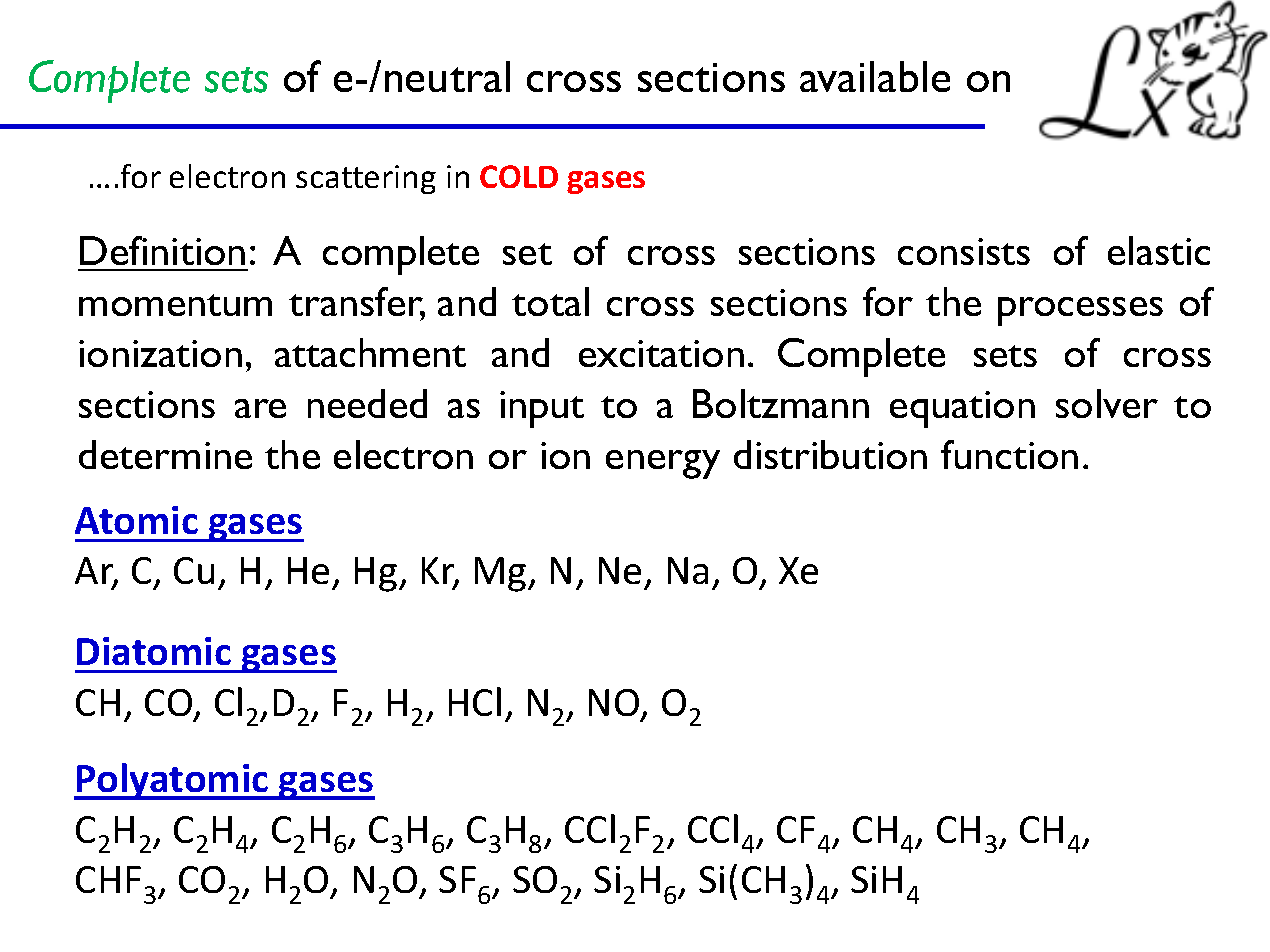 The image size is (1270, 952). What do you see at coordinates (661, 353) in the document?
I see `excitation` at bounding box center [661, 353].
